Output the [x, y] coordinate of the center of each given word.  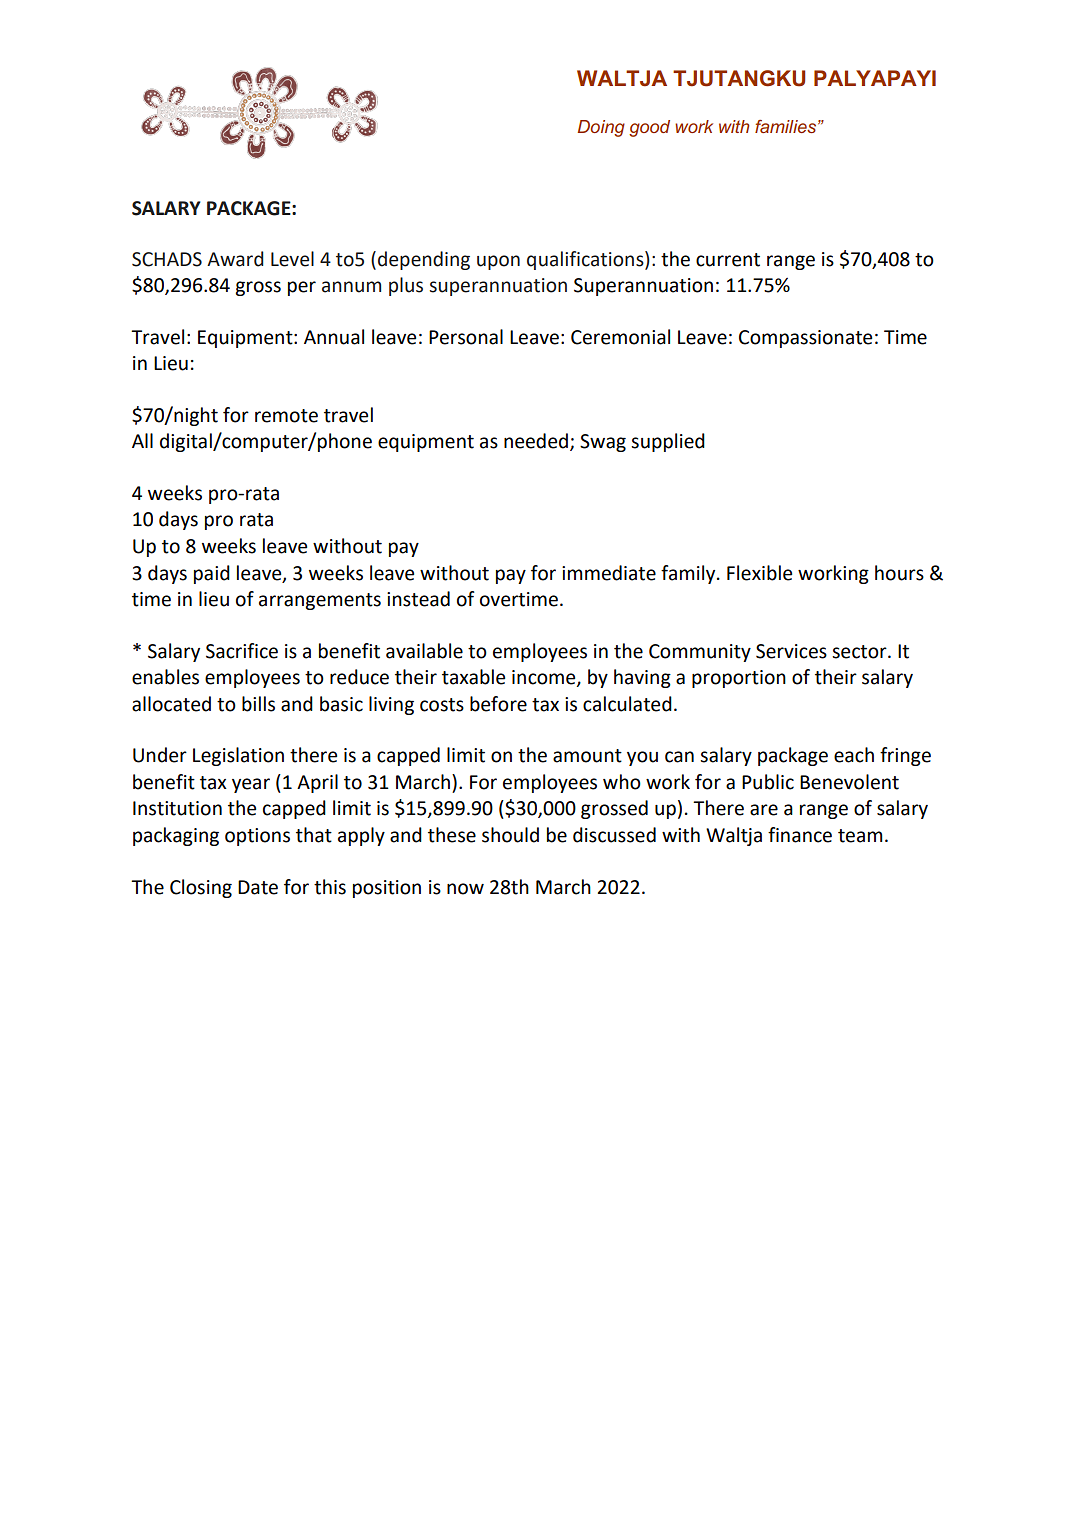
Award [235, 259]
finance [800, 835]
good [649, 128]
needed [536, 441]
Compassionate [805, 339]
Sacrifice [242, 651]
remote [286, 416]
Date [258, 887]
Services [791, 651]
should [510, 835]
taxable [473, 677]
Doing [601, 128]
